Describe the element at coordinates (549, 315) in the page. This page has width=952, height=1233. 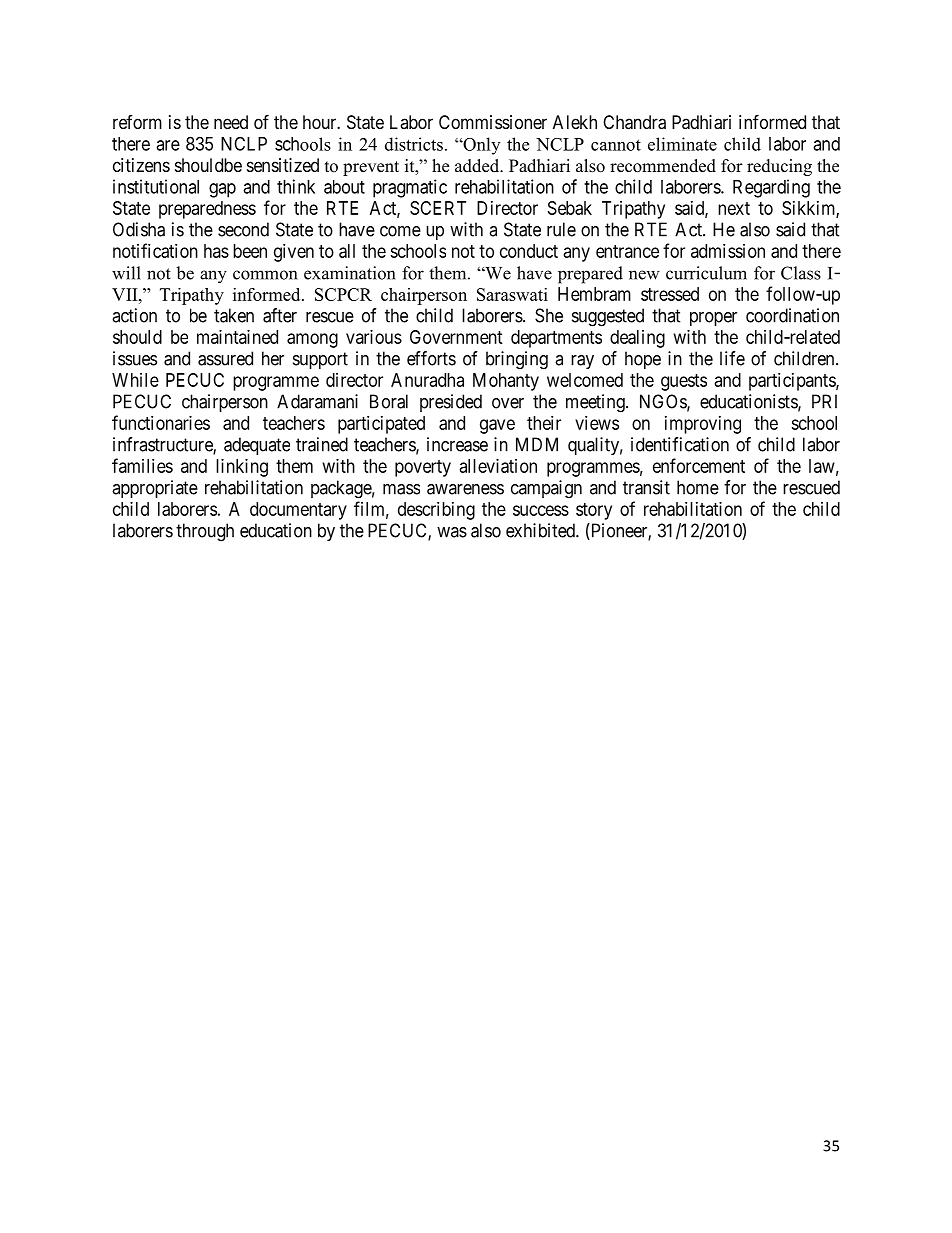
I see `She` at that location.
